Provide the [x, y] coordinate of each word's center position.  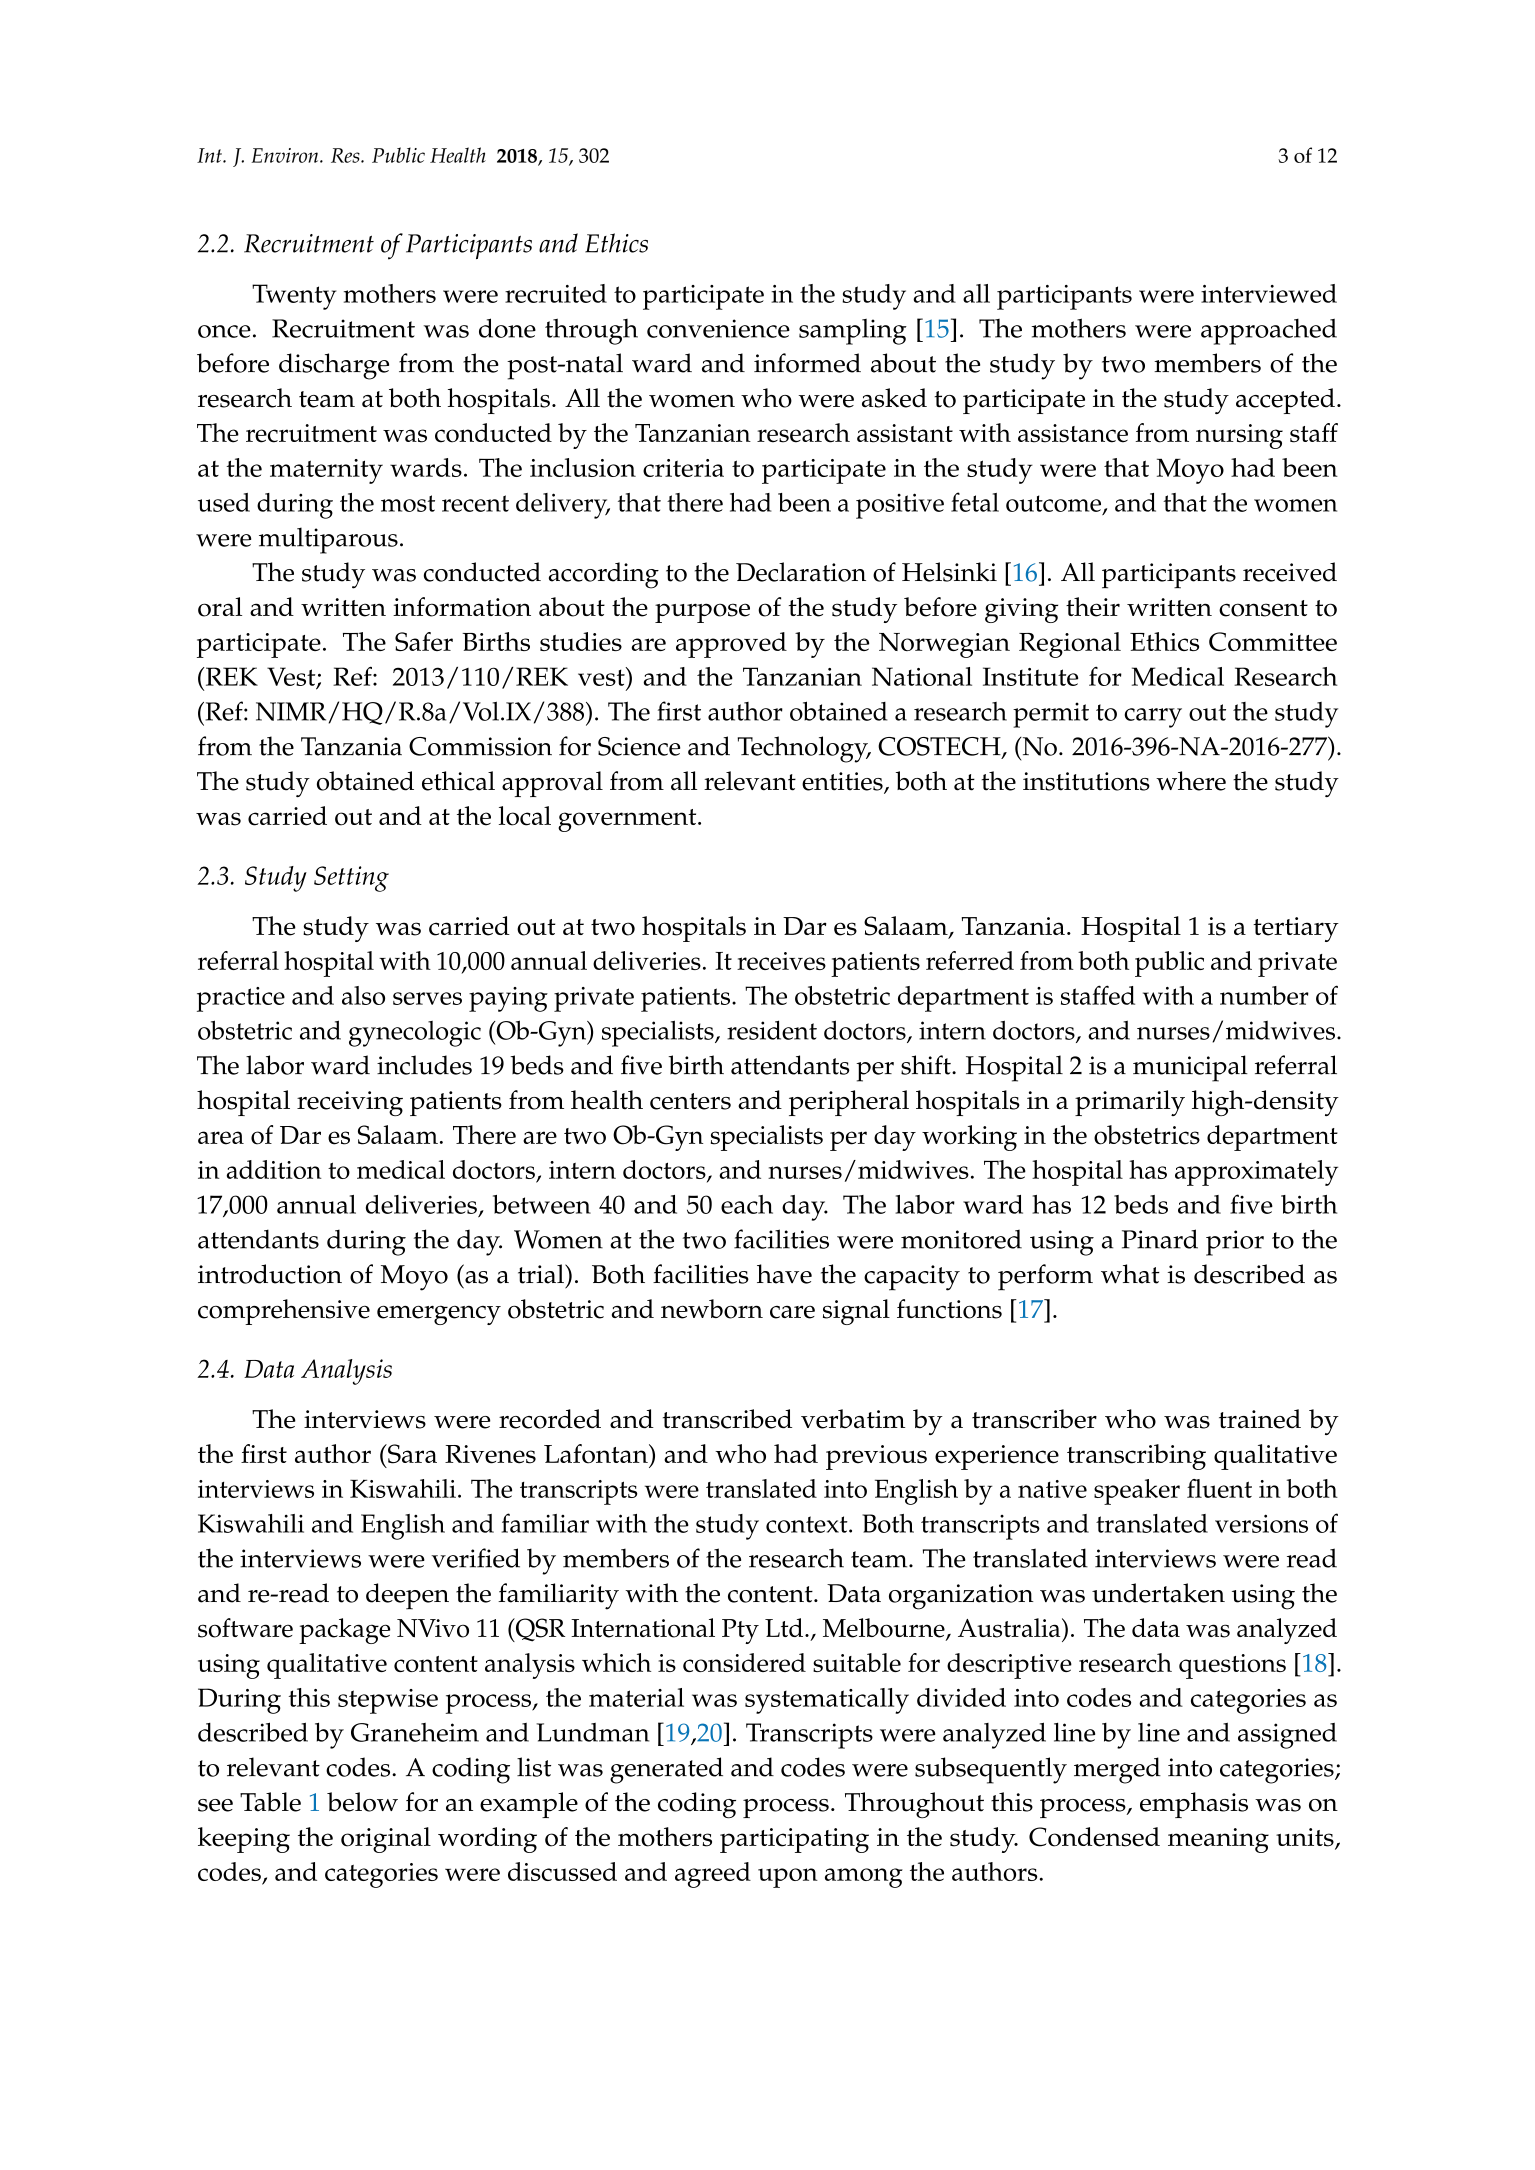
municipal [1190, 1068]
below [362, 1802]
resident [772, 1030]
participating [794, 1840]
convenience [718, 328]
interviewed [1269, 293]
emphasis [1194, 1805]
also [363, 995]
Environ [286, 155]
